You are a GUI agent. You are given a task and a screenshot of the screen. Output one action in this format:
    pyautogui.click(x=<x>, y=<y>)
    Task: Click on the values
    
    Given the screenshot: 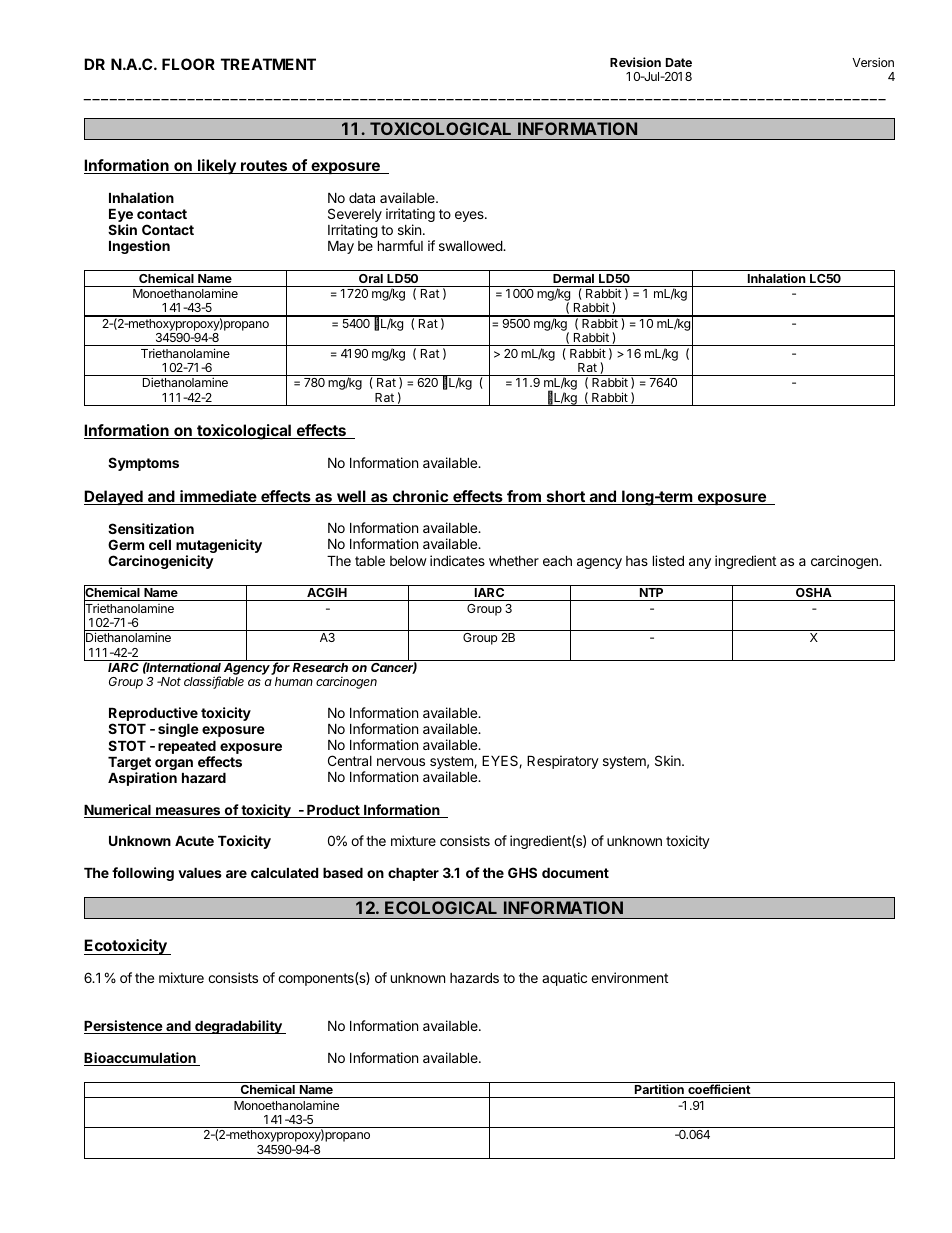 What is the action you would take?
    pyautogui.click(x=200, y=873)
